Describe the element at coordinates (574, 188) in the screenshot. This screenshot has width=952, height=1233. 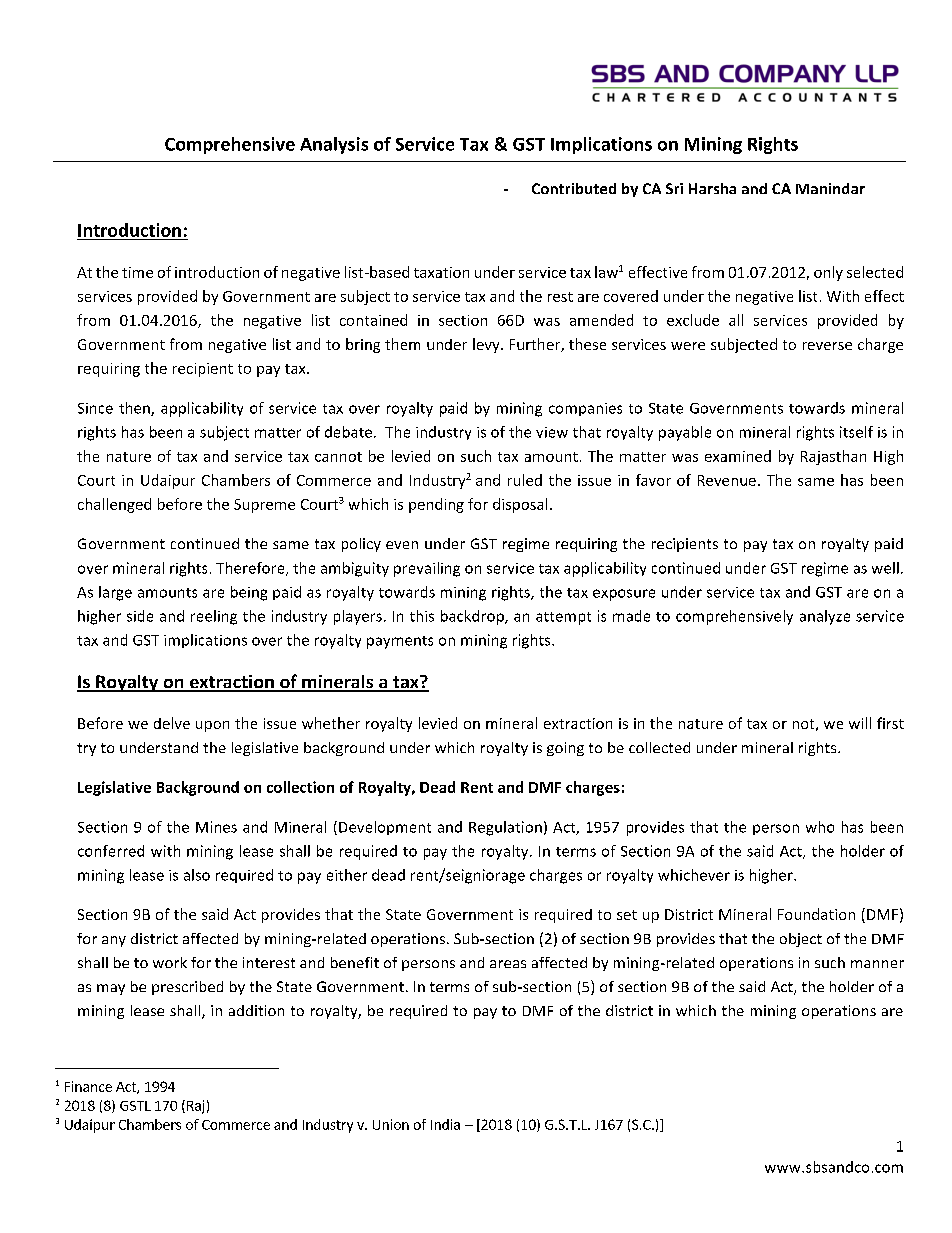
I see `Contributed` at that location.
